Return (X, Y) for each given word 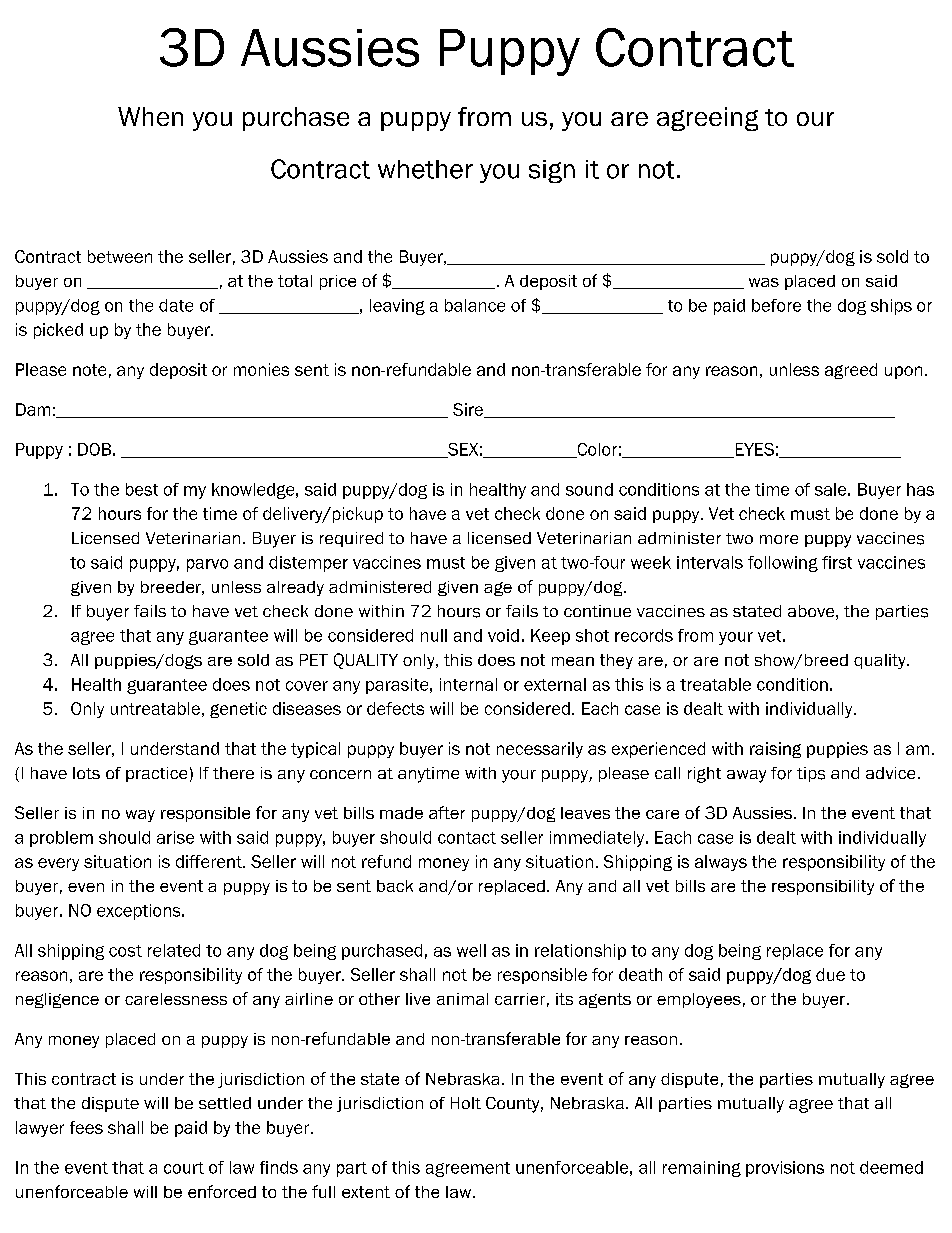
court (184, 1168)
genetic (238, 710)
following (783, 564)
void (503, 635)
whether (425, 169)
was (764, 282)
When (150, 116)
